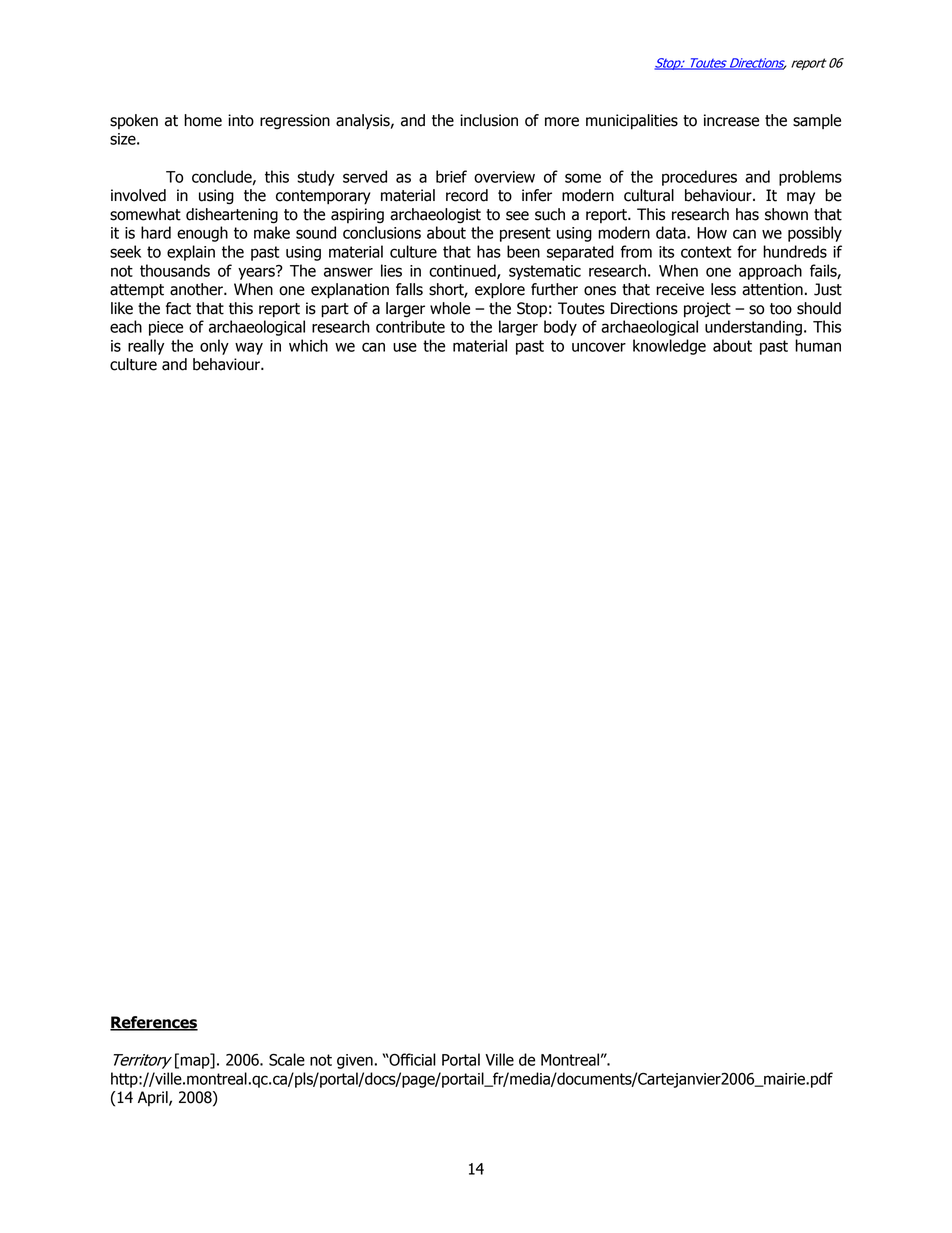 Image resolution: width=952 pixels, height=1233 pixels. What do you see at coordinates (214, 347) in the page?
I see `only` at bounding box center [214, 347].
